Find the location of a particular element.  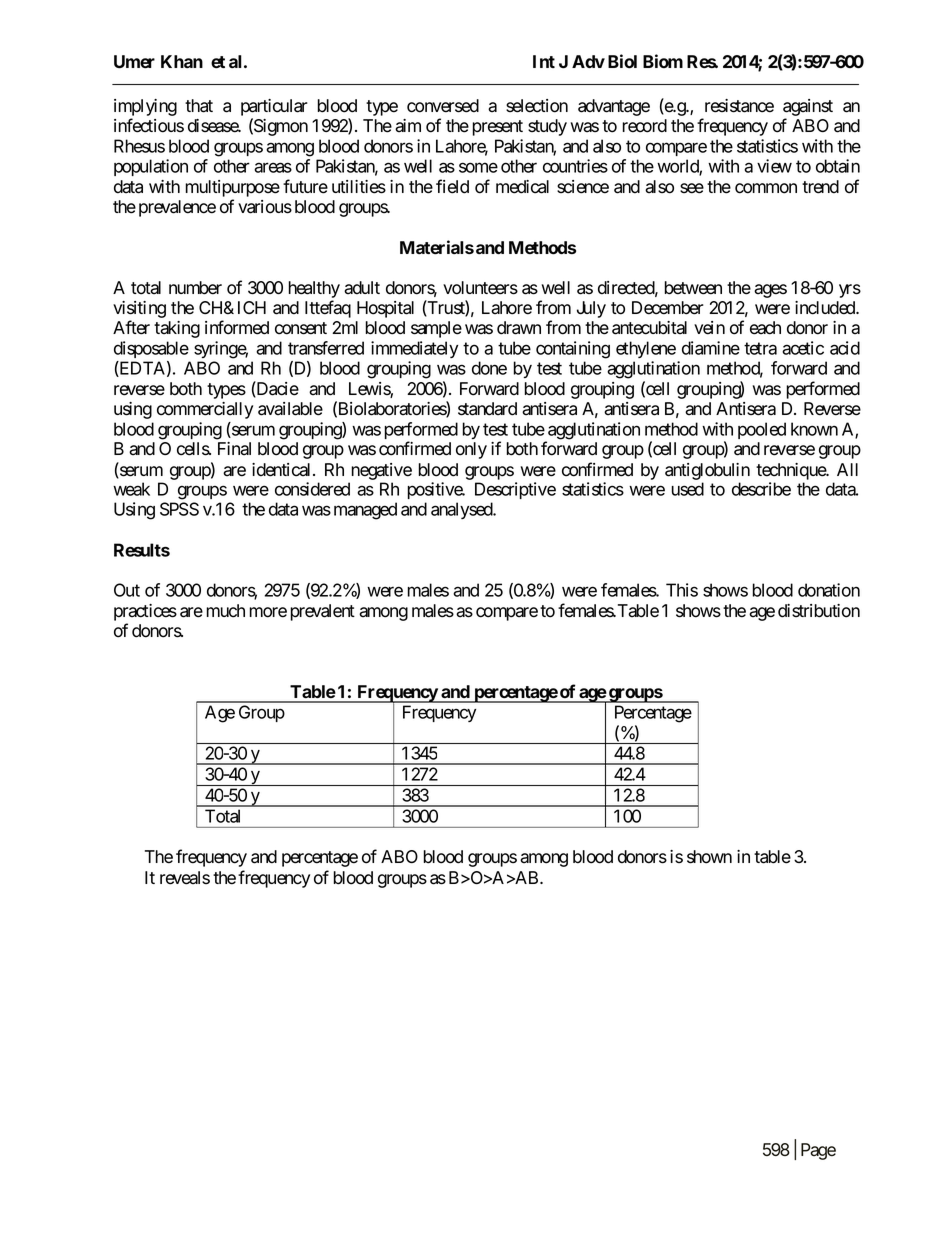

conversed is located at coordinates (443, 106).
